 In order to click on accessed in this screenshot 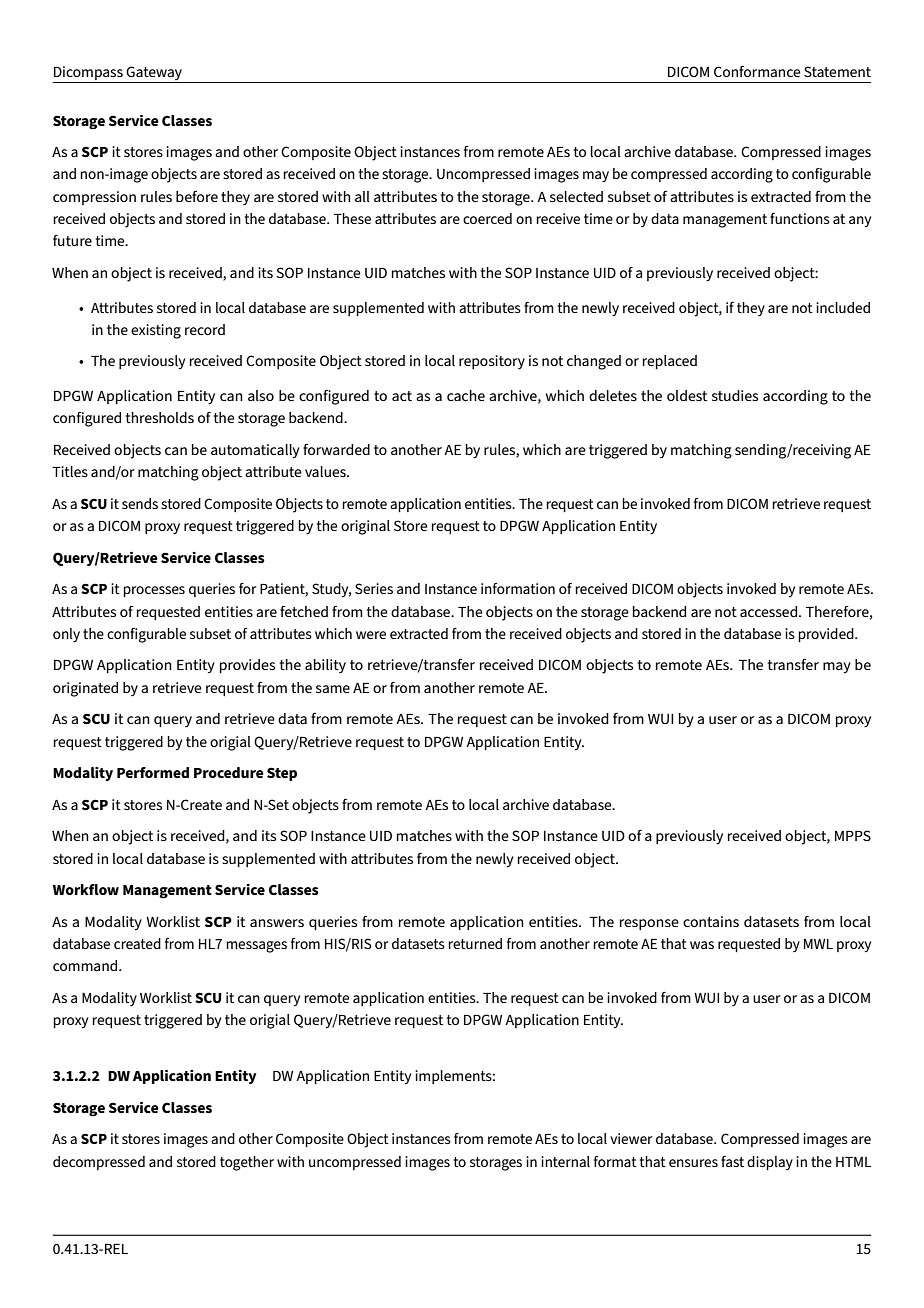, I will do `click(770, 611)`.
